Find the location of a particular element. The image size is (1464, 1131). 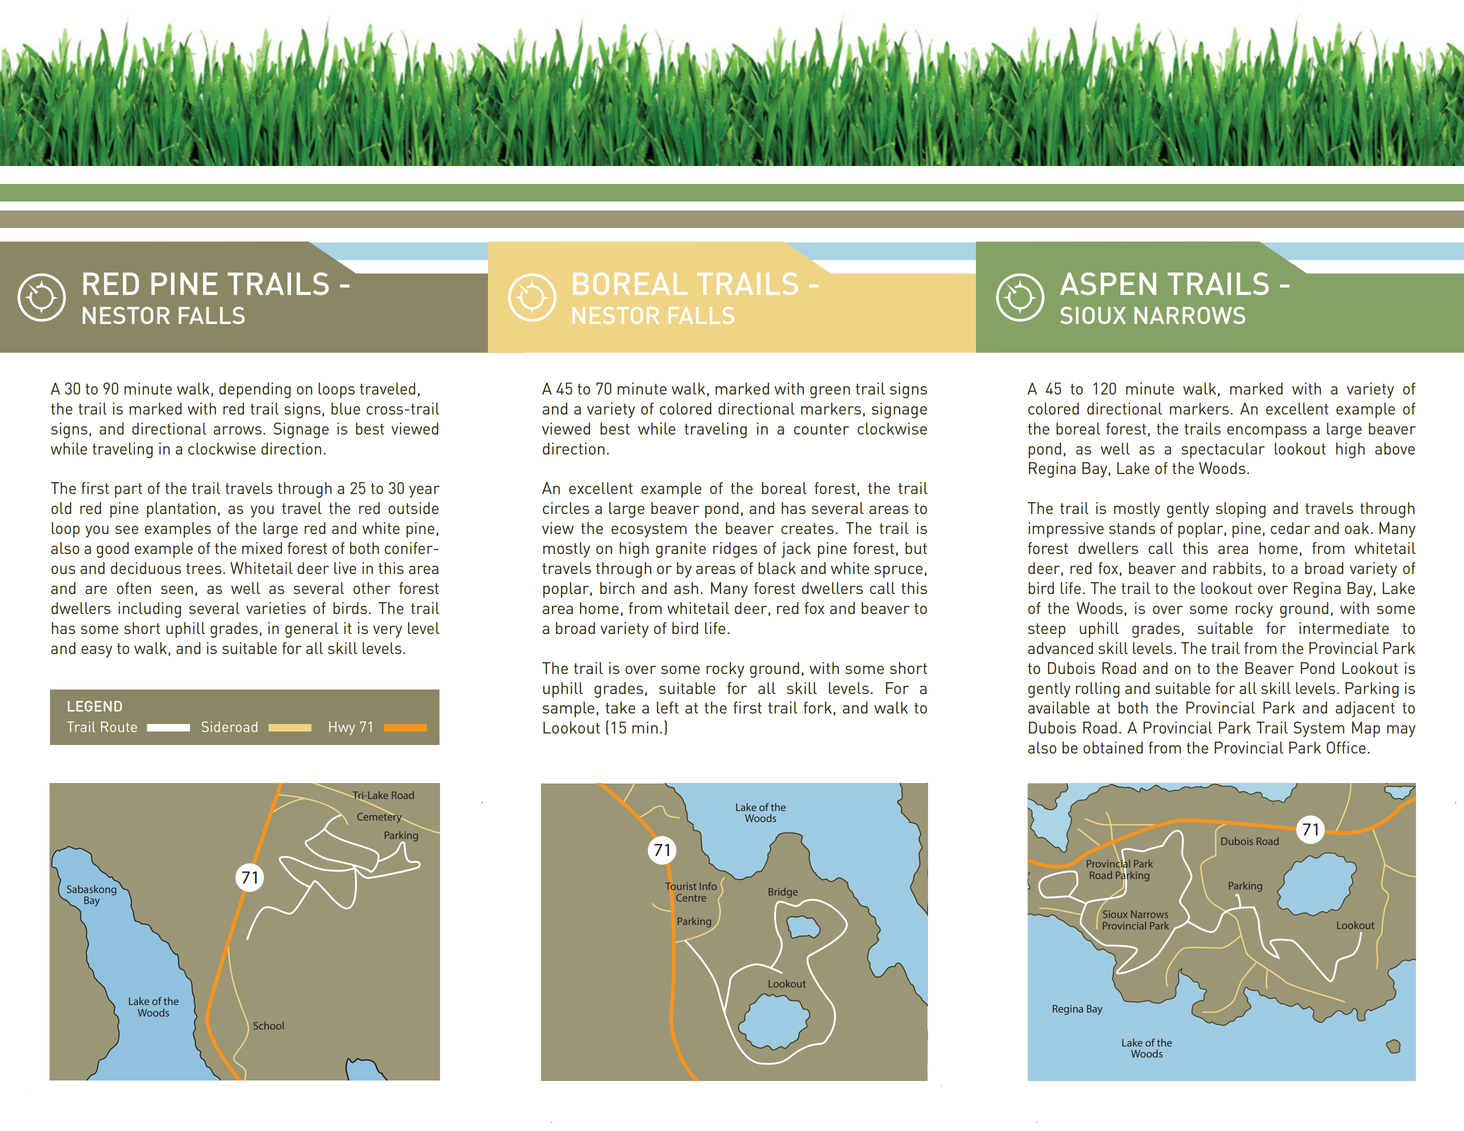

ASPEN is located at coordinates (1108, 283).
